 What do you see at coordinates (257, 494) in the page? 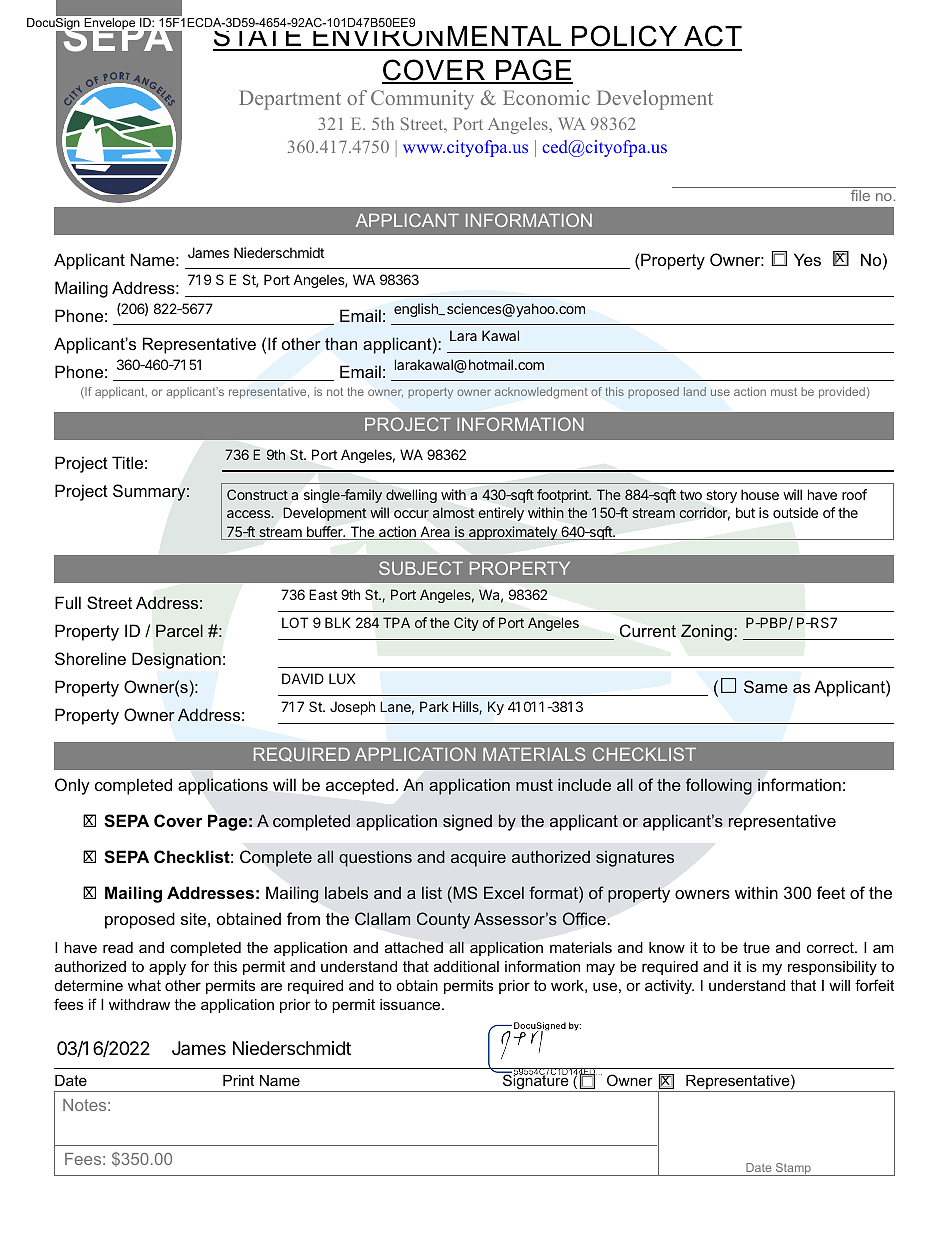
I see `Construct` at bounding box center [257, 494].
